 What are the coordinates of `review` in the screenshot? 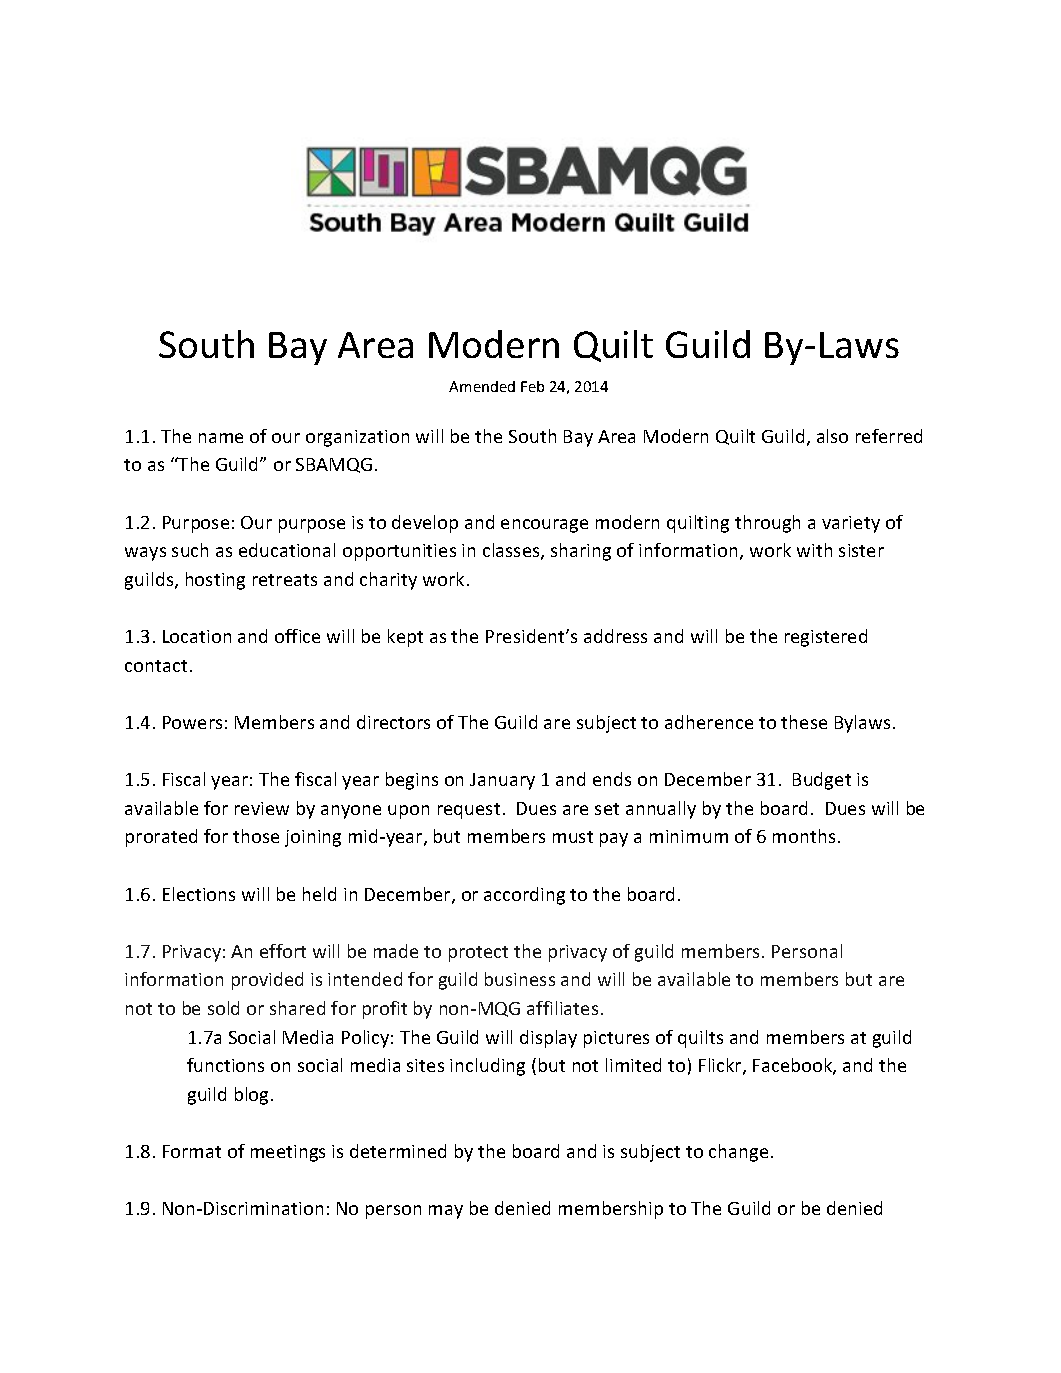 It's located at (262, 808).
